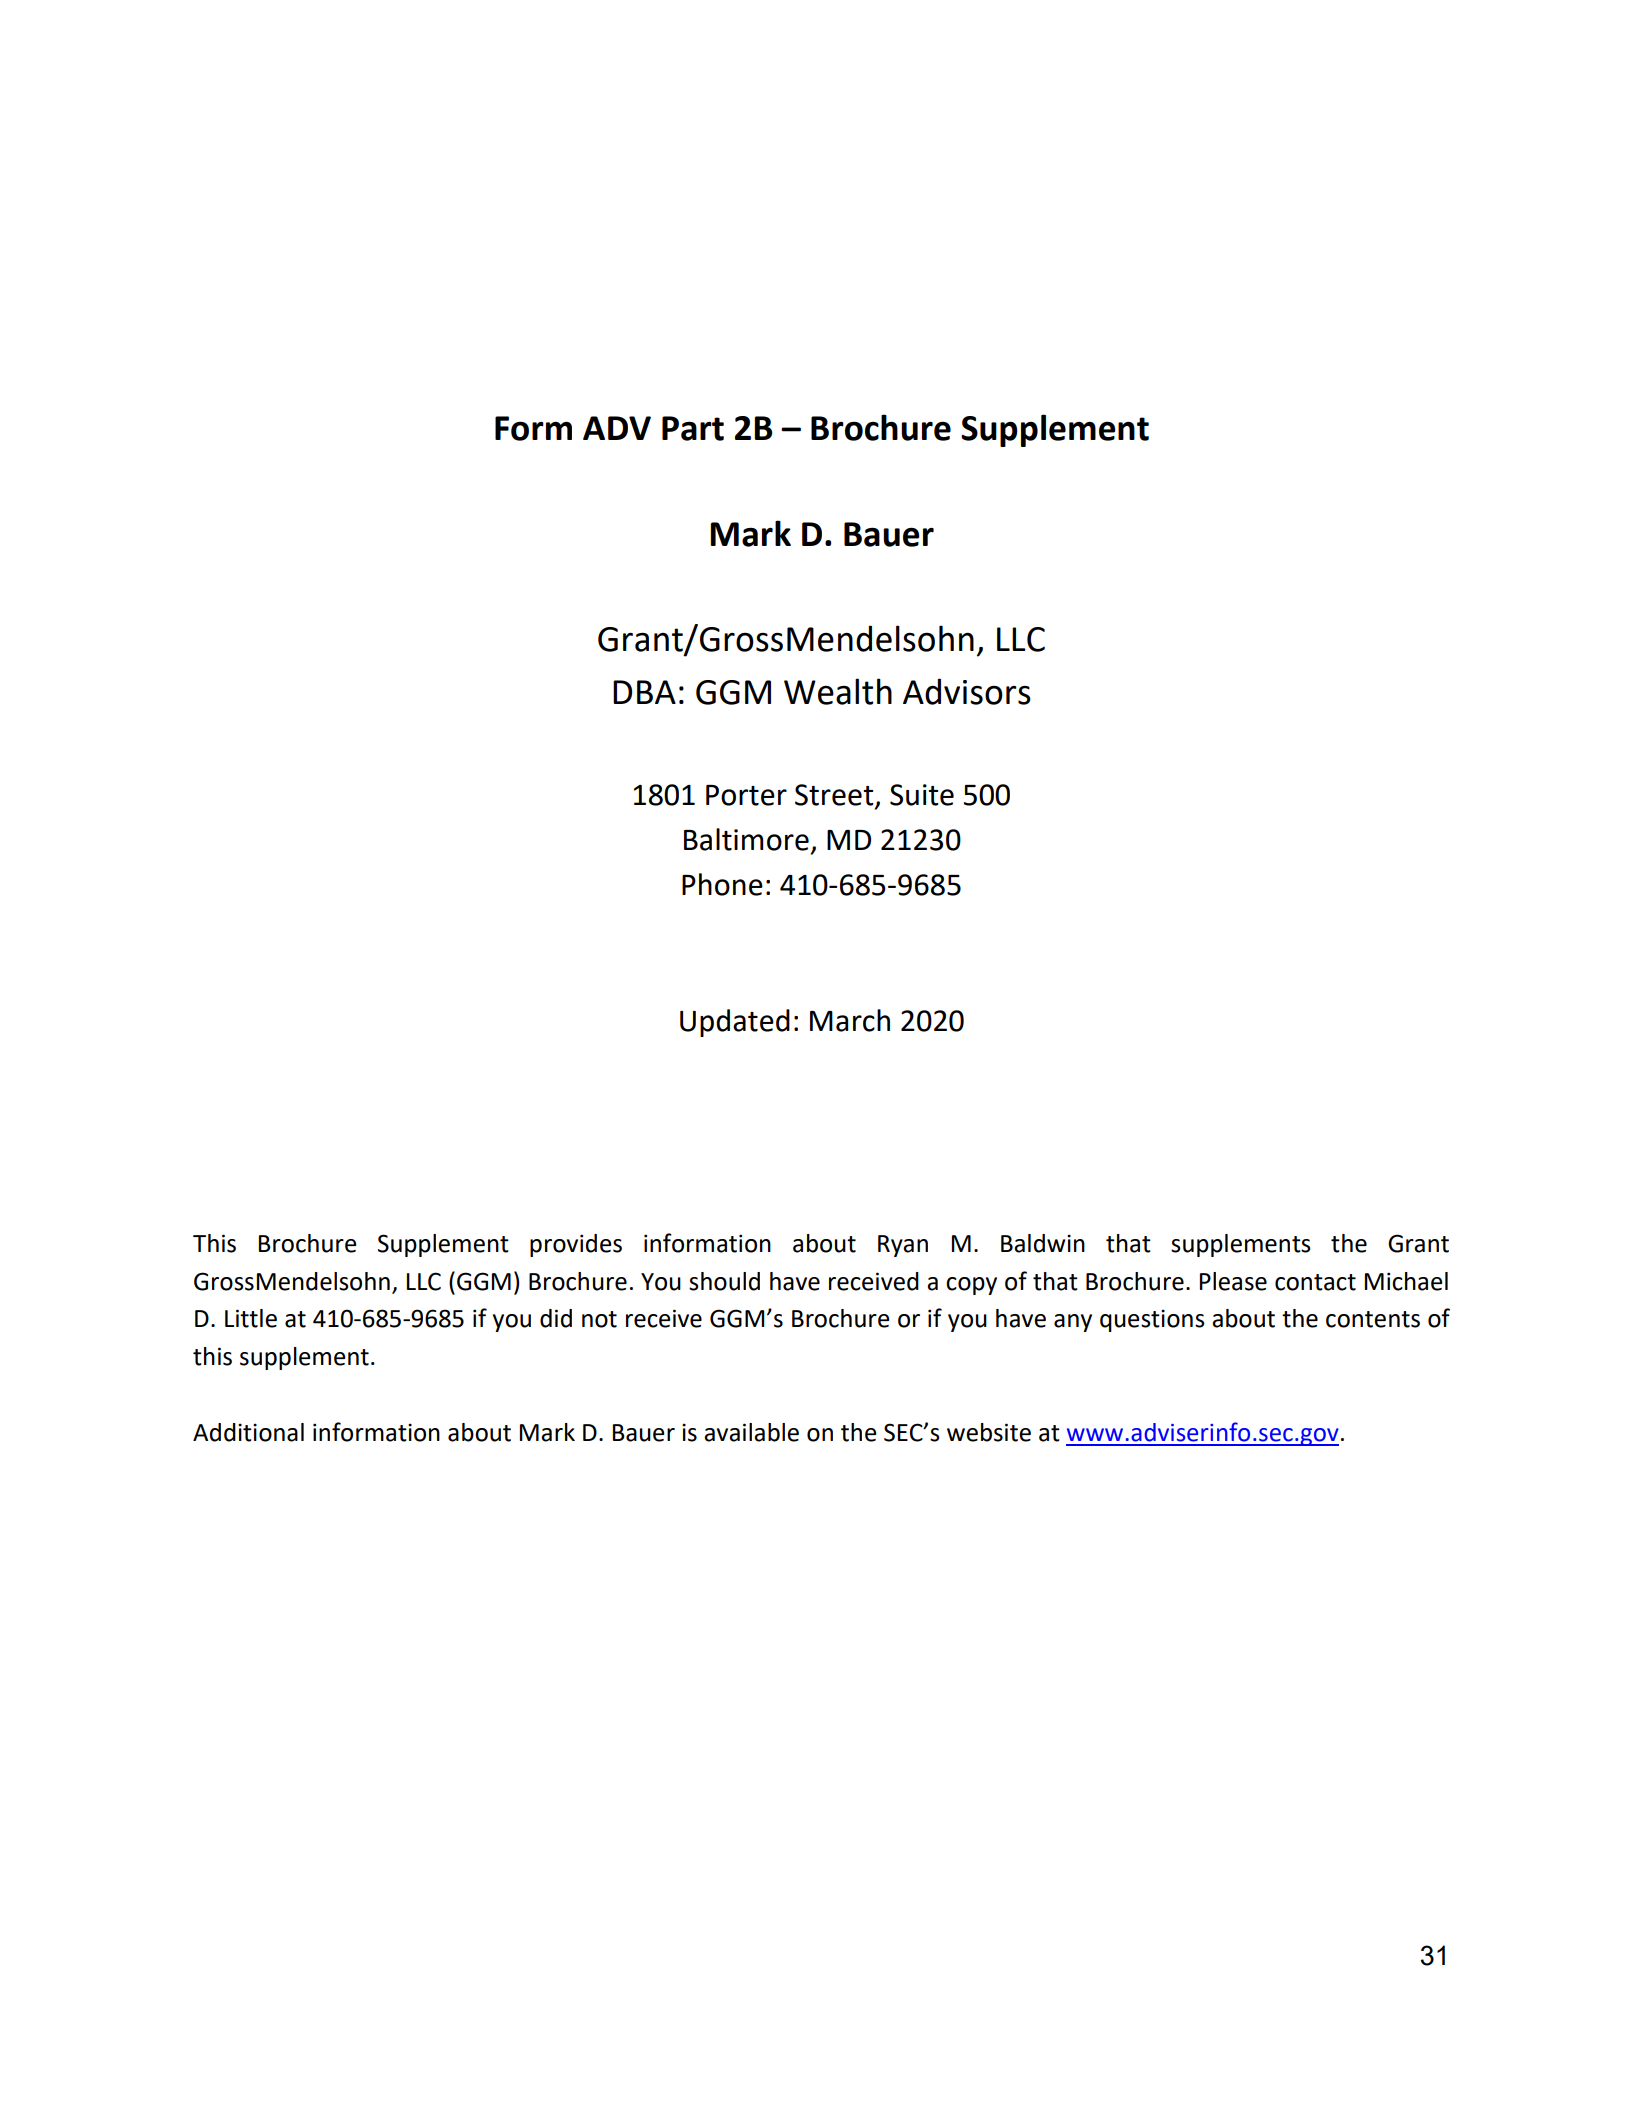  Describe the element at coordinates (644, 692) in the screenshot. I see `DBA` at that location.
